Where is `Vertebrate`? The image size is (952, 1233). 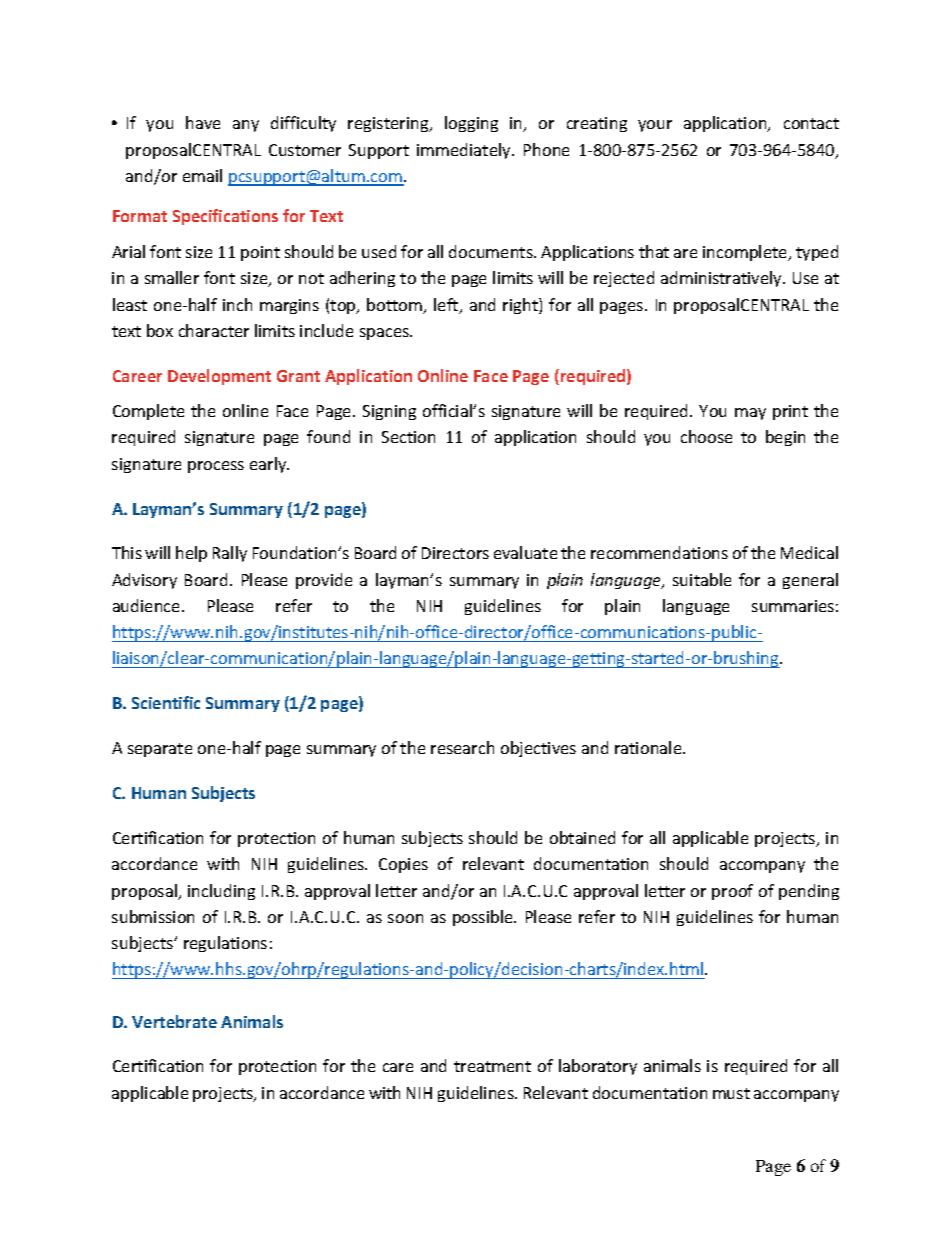
Vertebrate is located at coordinates (174, 1021).
